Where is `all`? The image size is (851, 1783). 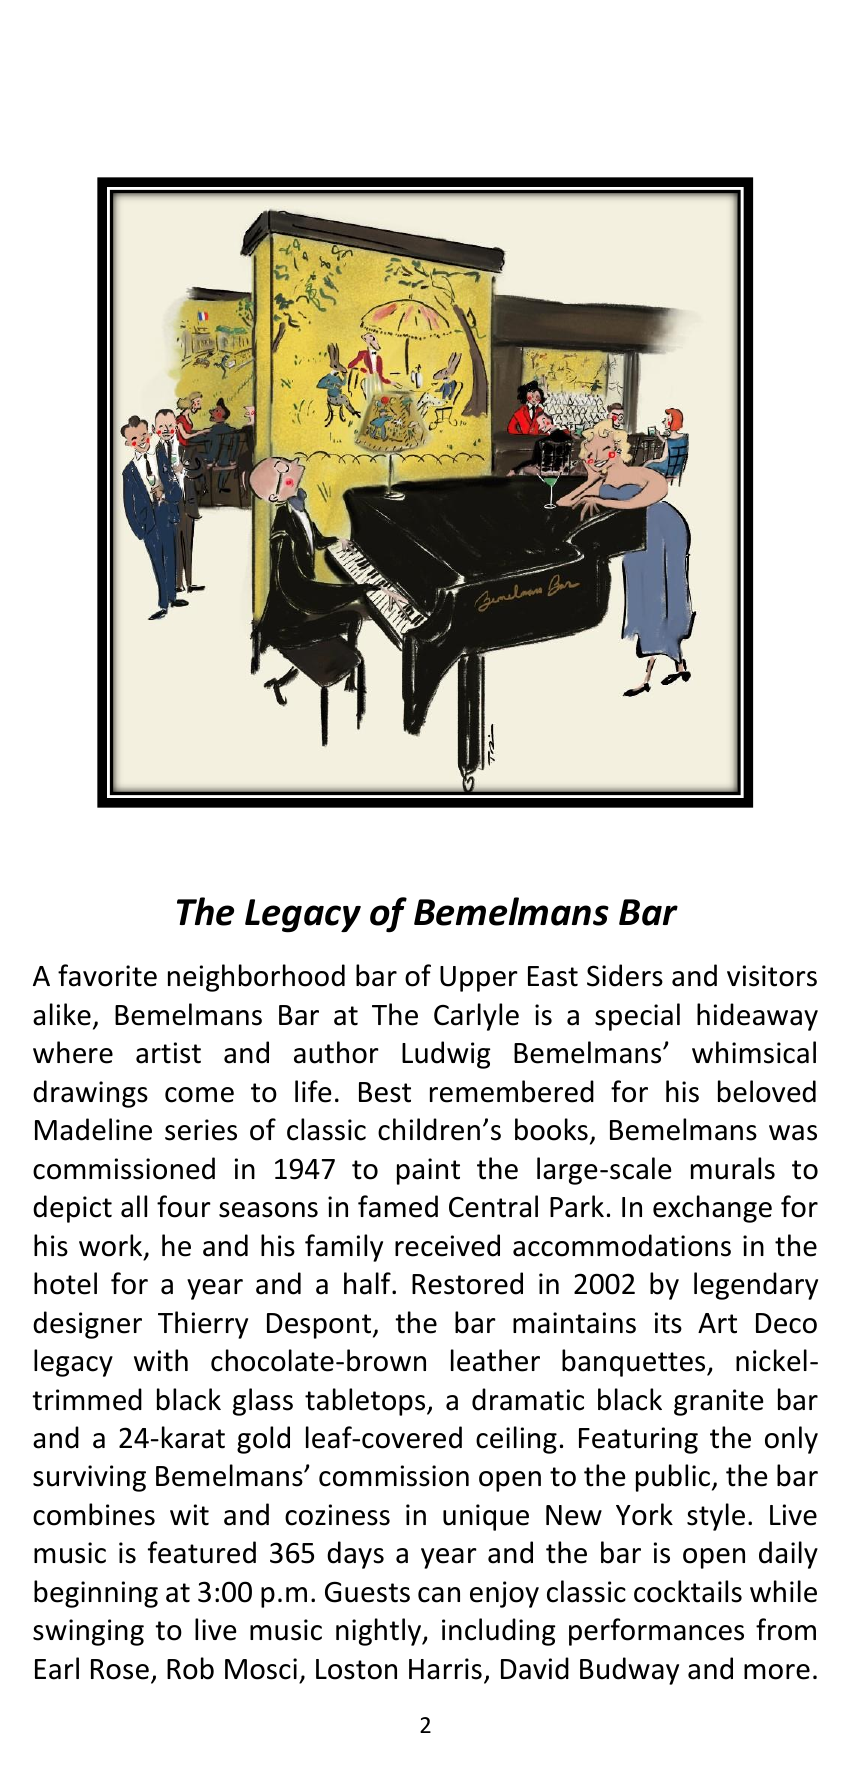 all is located at coordinates (134, 1206).
